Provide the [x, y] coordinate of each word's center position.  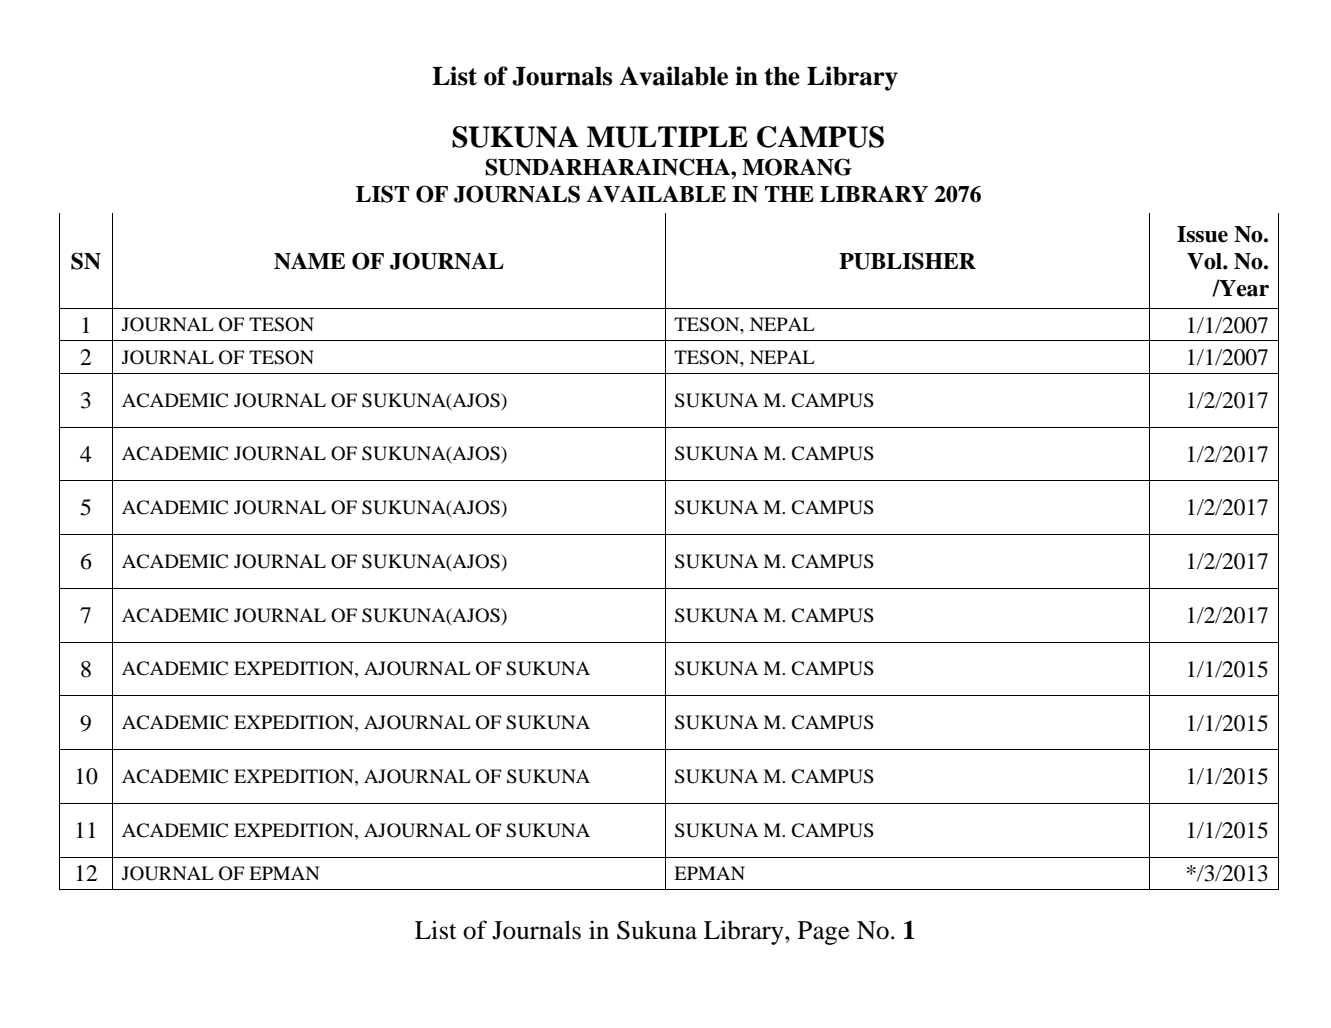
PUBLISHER [907, 261]
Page [824, 933]
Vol [1205, 261]
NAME [309, 261]
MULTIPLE [667, 137]
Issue [1202, 234]
